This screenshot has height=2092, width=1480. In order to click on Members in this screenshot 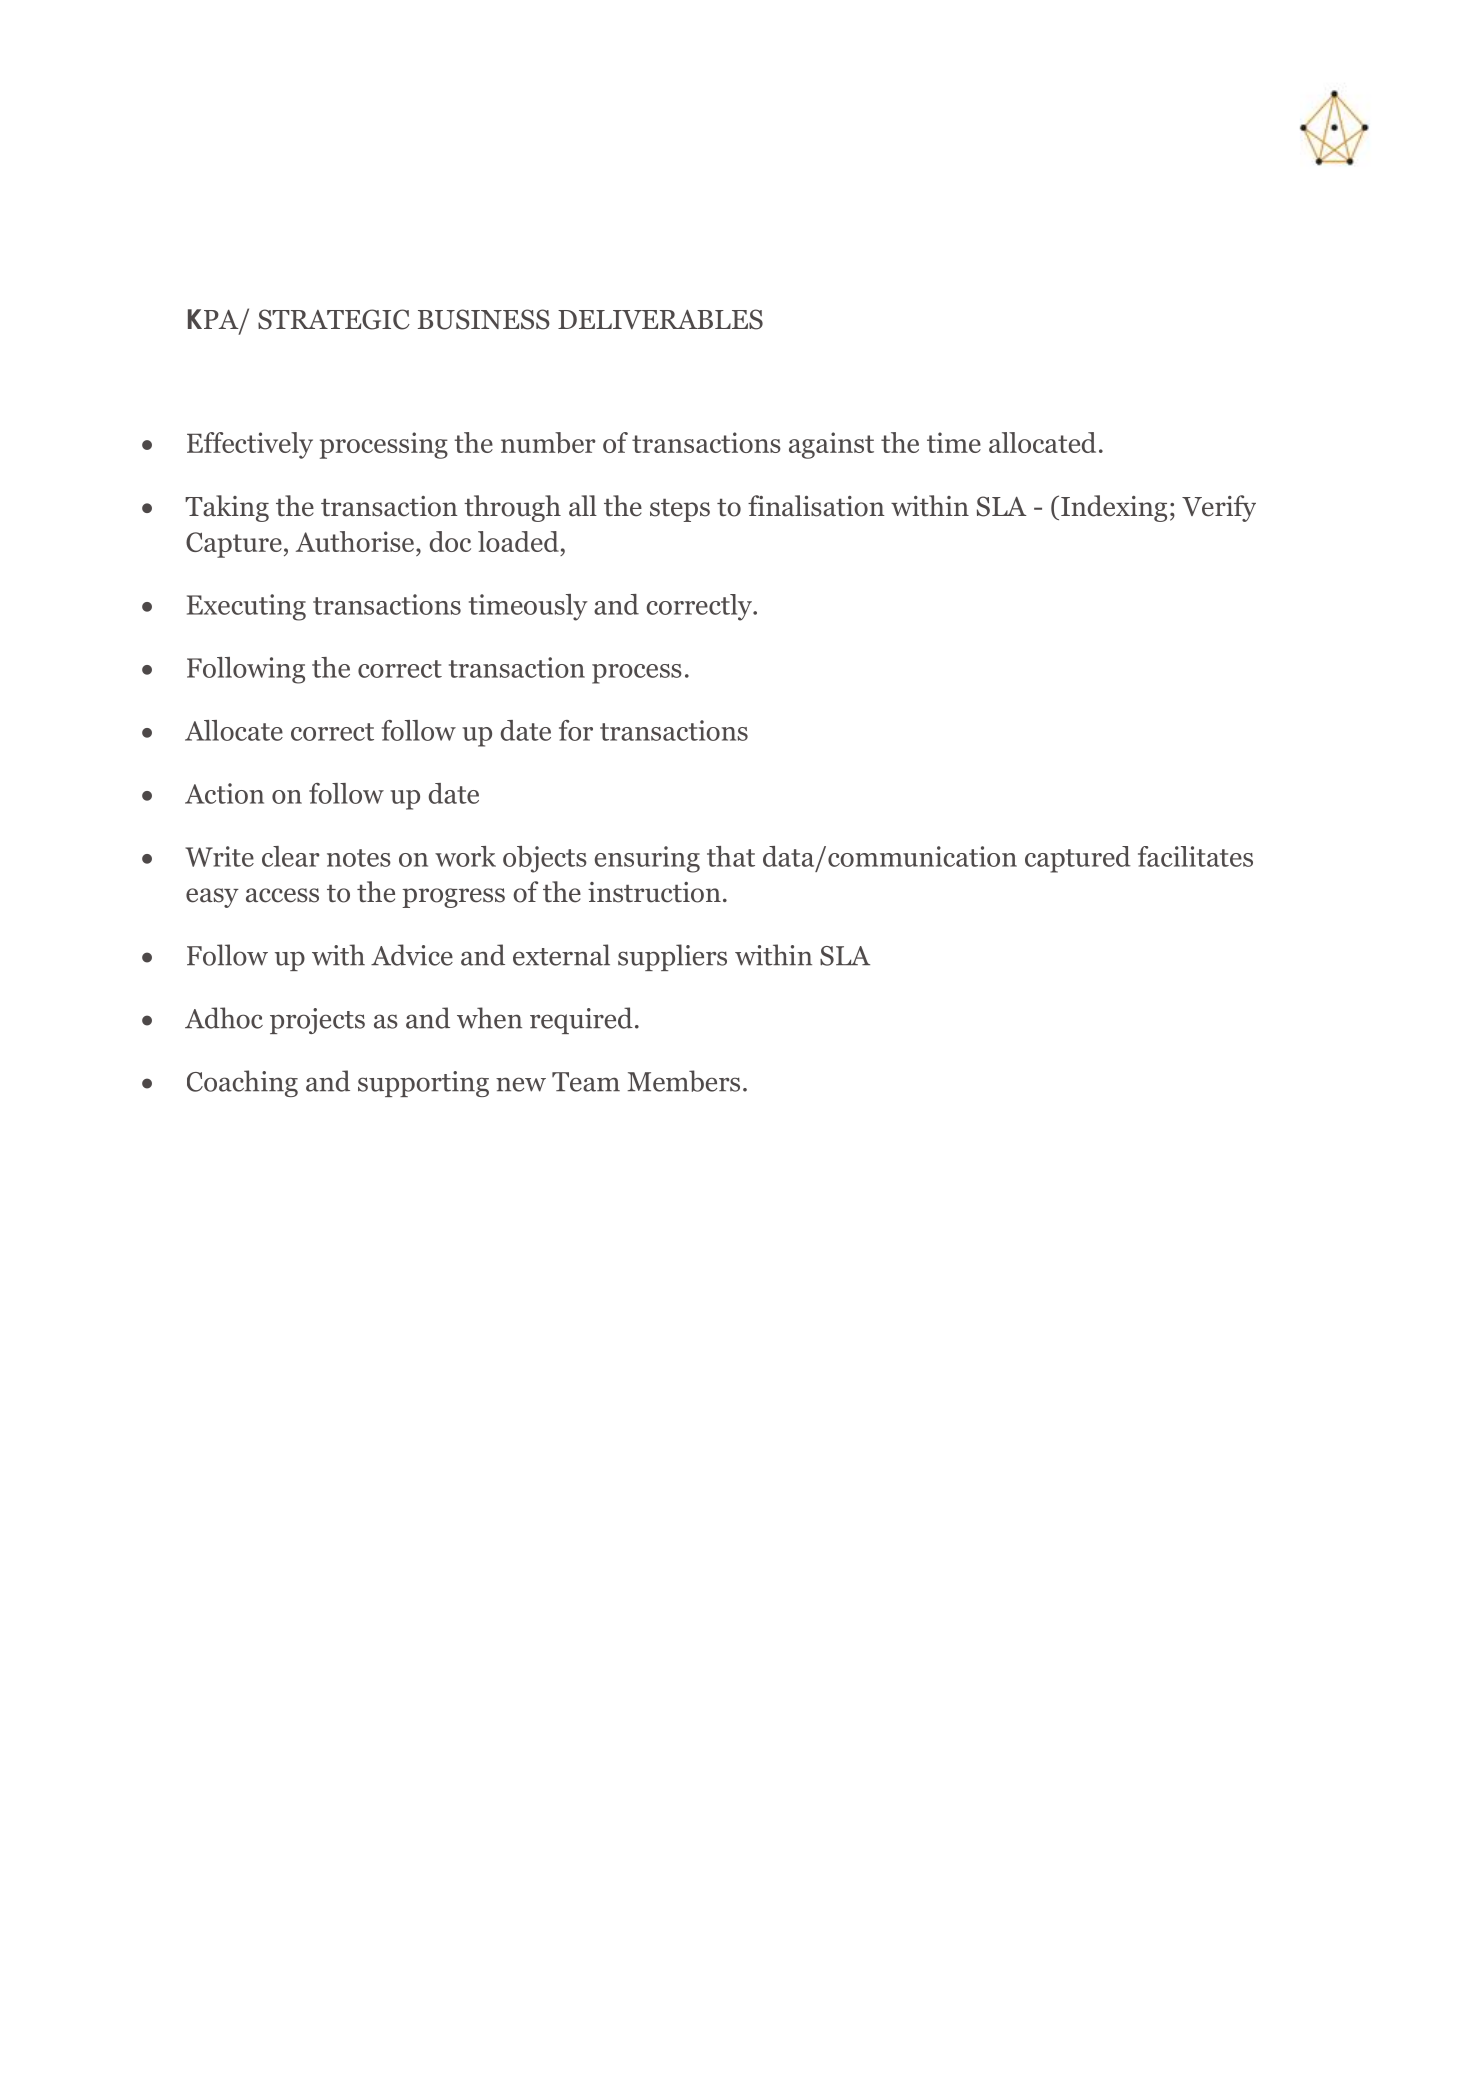, I will do `click(684, 1081)`.
